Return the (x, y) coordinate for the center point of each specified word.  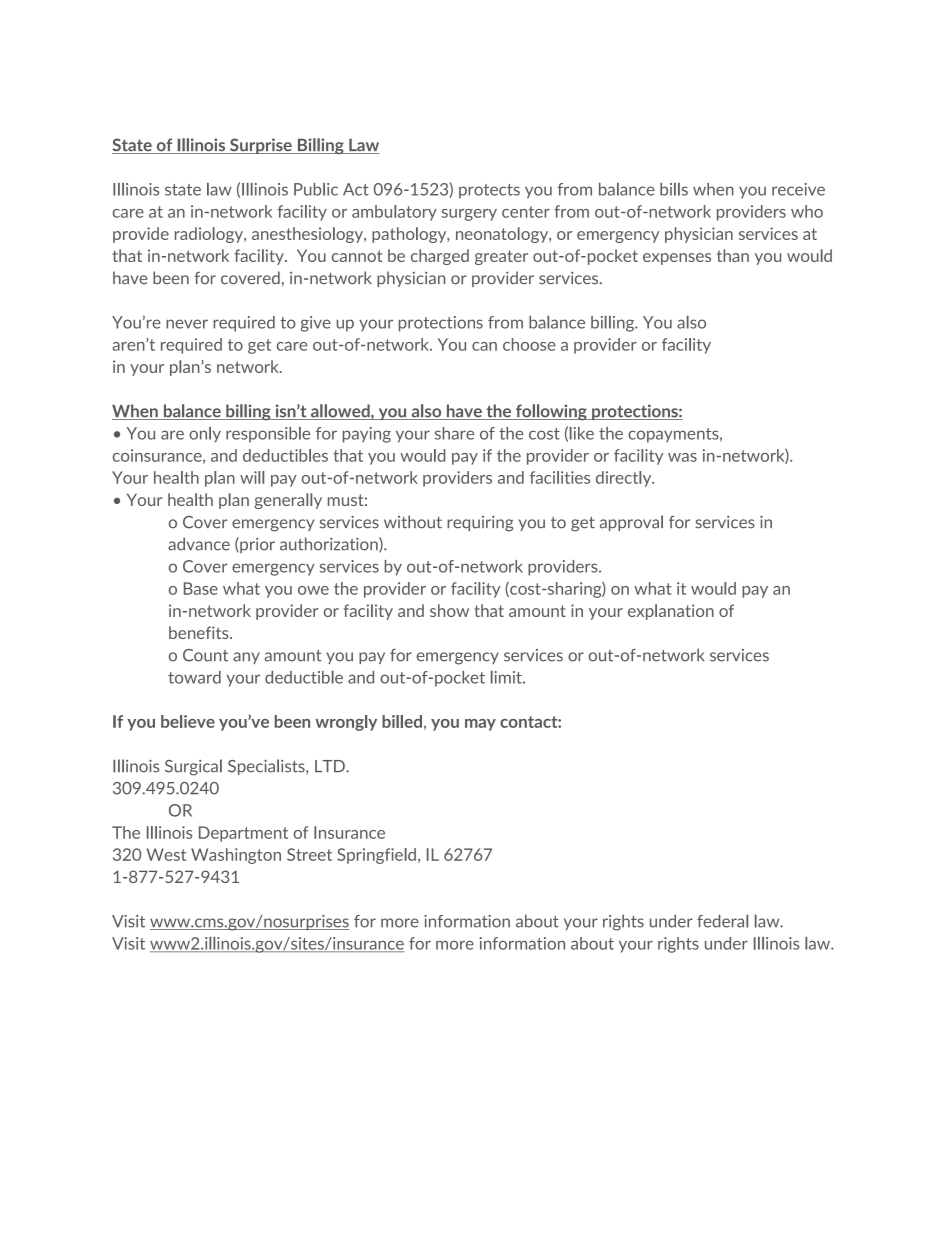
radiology (210, 235)
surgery (469, 215)
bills (674, 189)
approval (631, 523)
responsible (268, 435)
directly (625, 479)
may (480, 725)
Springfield (376, 856)
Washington (236, 856)
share (454, 433)
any (246, 658)
